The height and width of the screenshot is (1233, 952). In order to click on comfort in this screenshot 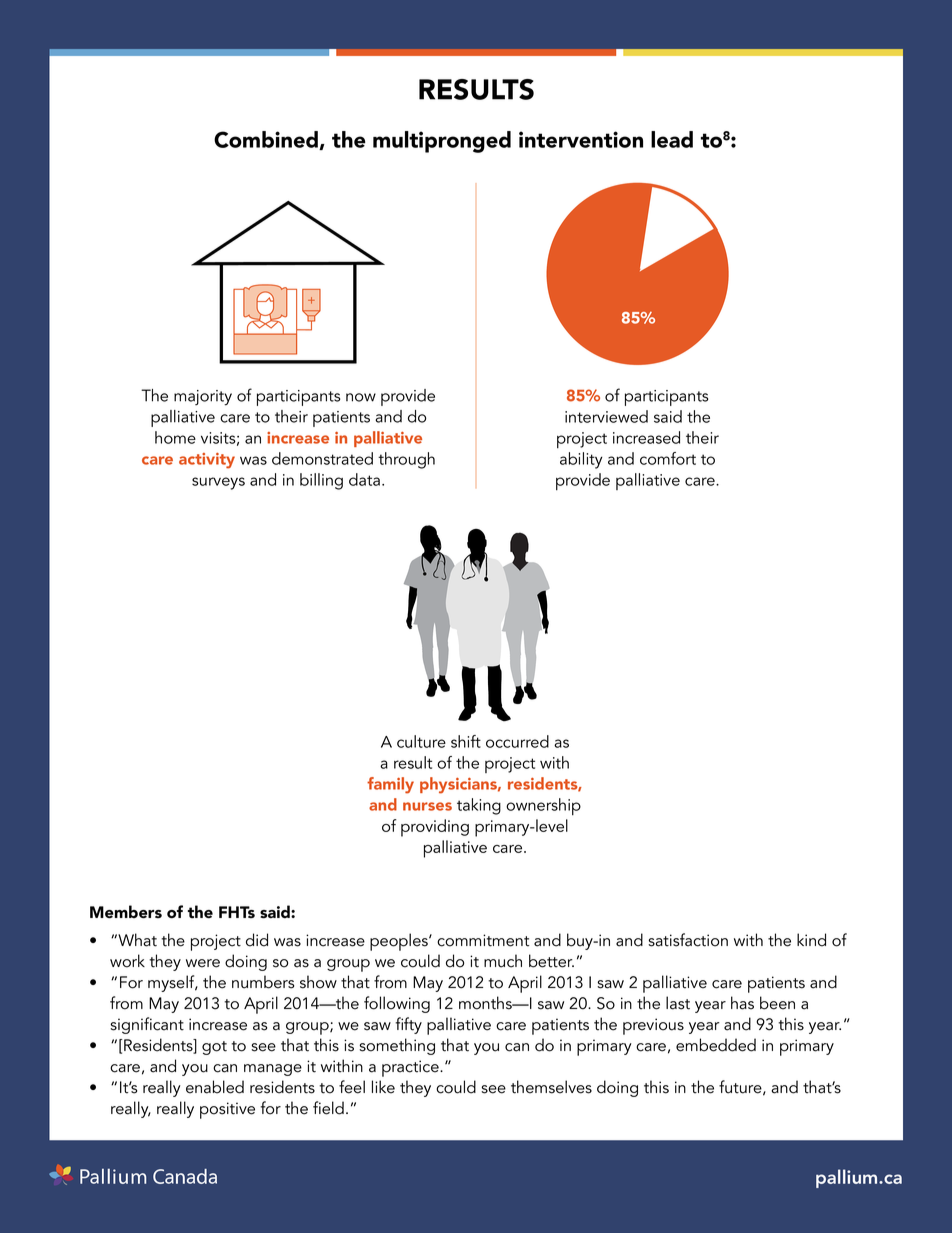, I will do `click(668, 458)`.
